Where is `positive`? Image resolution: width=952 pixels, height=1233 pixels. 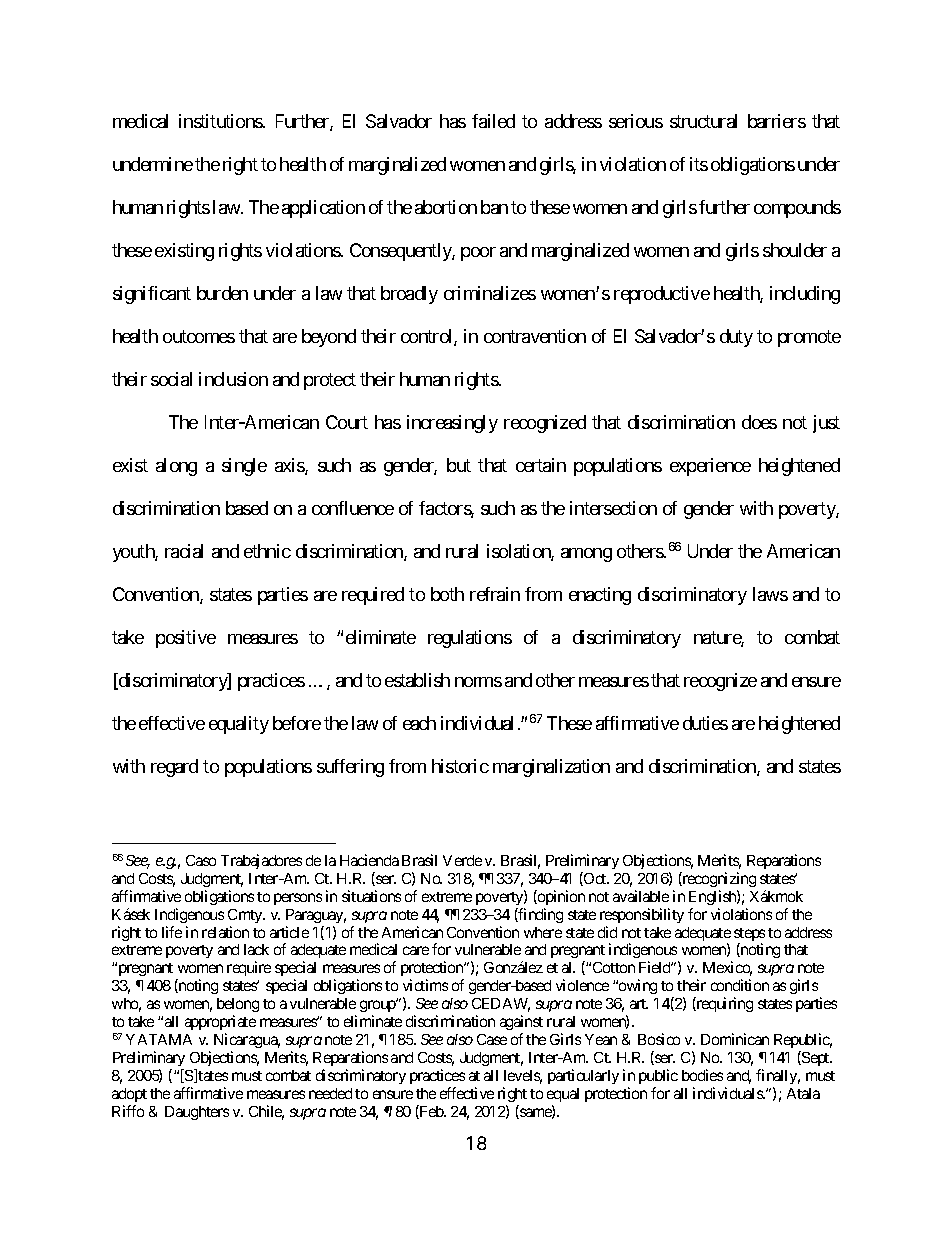 positive is located at coordinates (186, 639).
